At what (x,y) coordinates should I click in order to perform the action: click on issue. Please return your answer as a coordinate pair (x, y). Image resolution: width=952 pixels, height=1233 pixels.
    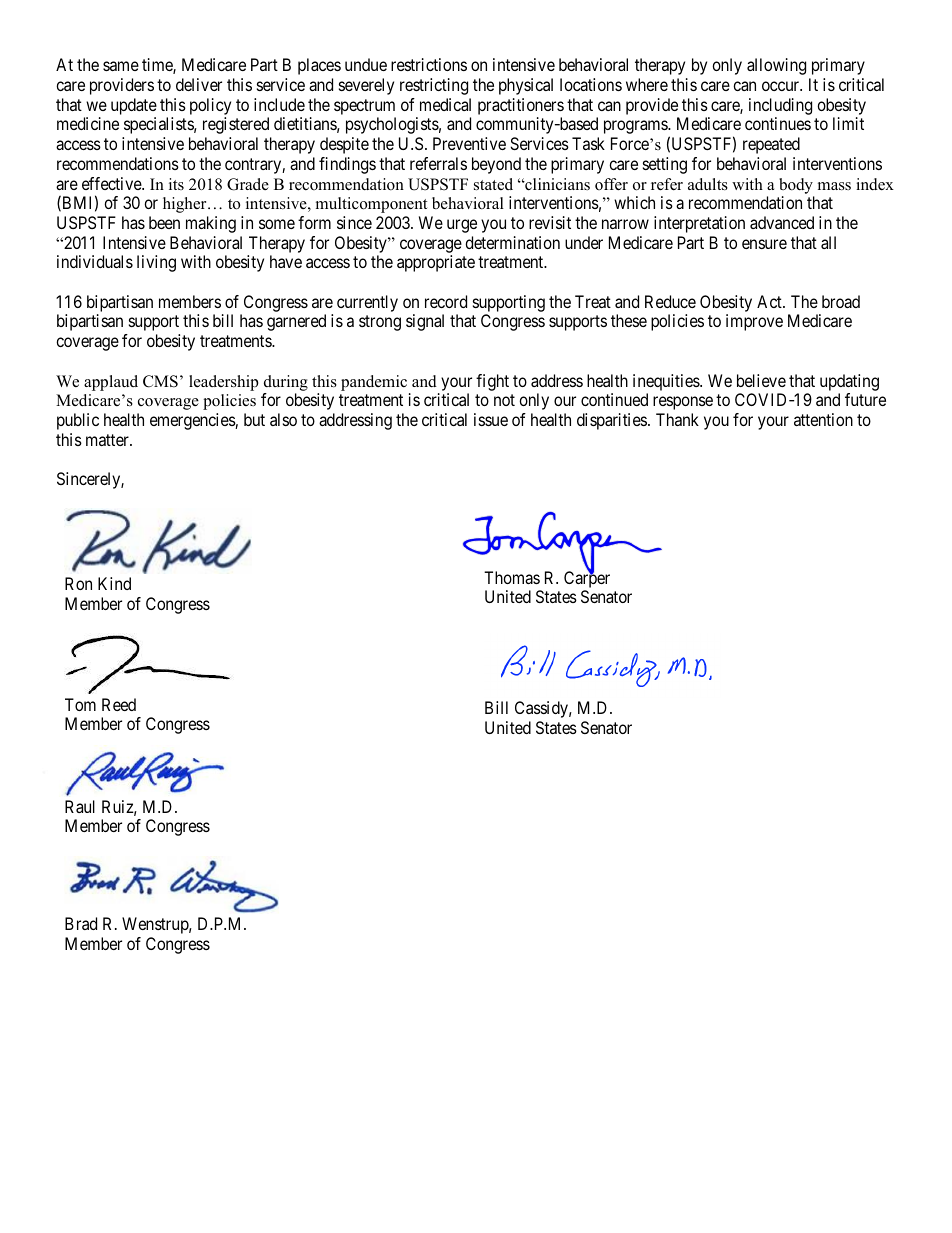
    Looking at the image, I should click on (491, 419).
